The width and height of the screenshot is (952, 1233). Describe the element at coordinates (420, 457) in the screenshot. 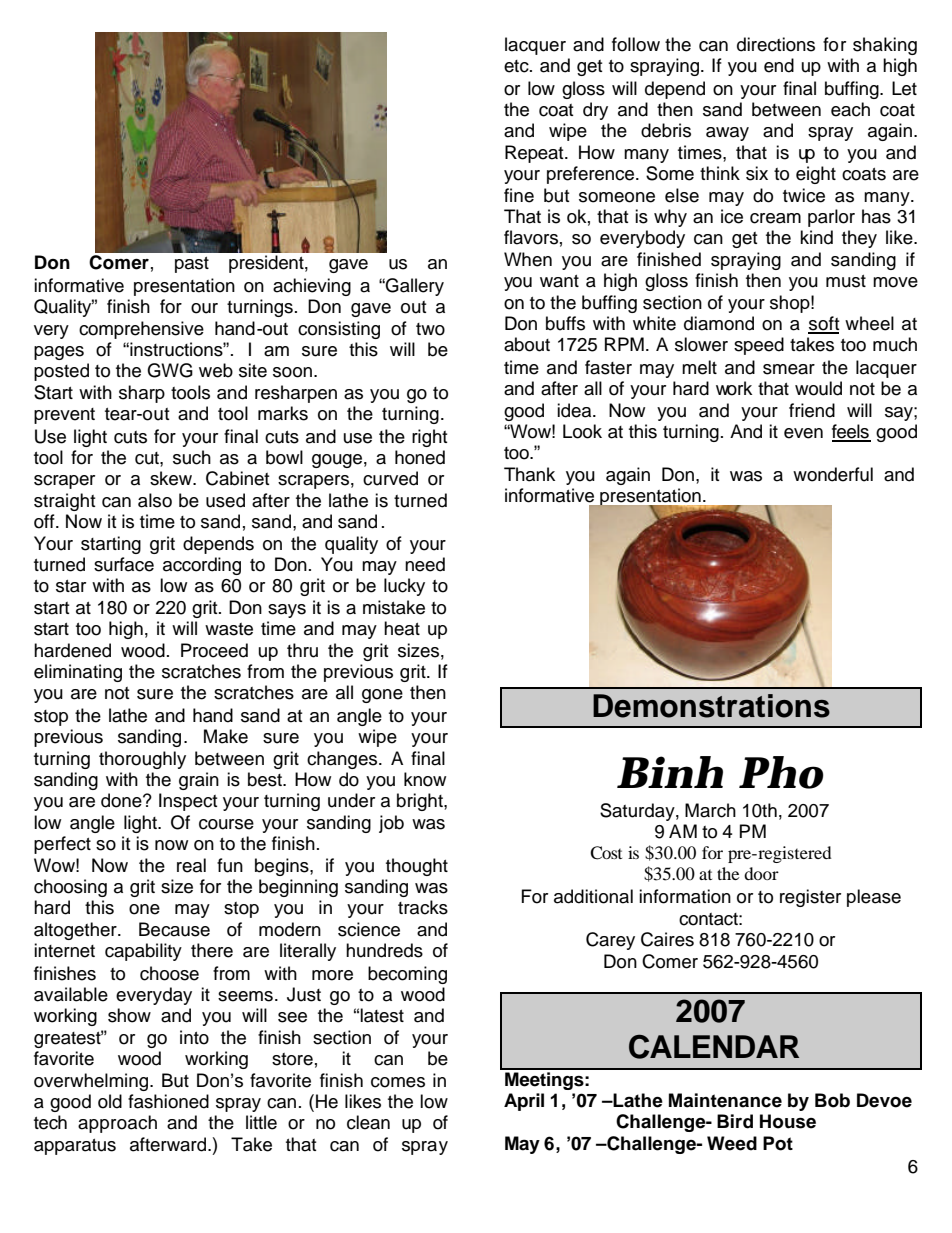

I see `honed` at that location.
